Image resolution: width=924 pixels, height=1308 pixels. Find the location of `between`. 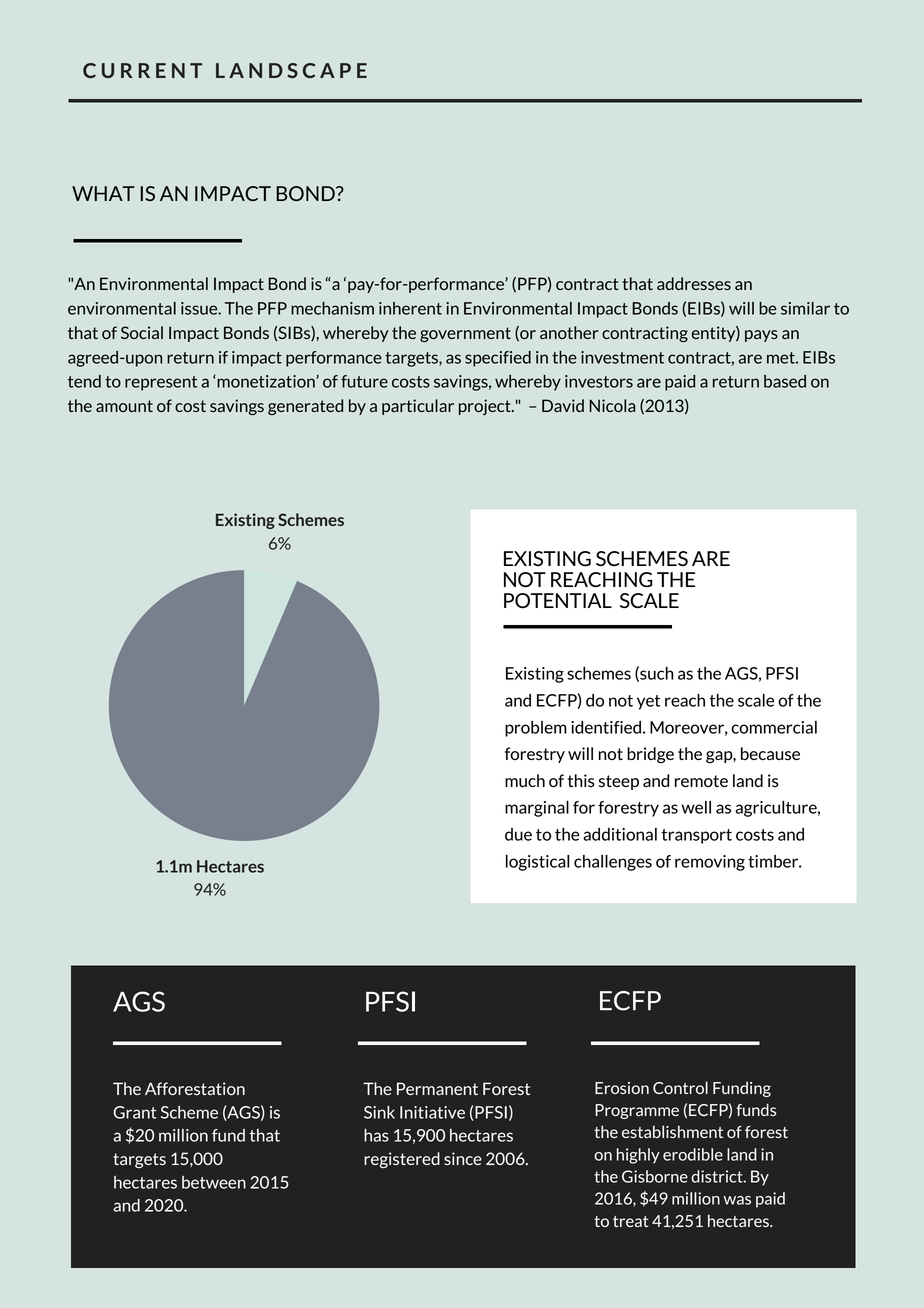

between is located at coordinates (214, 1182).
